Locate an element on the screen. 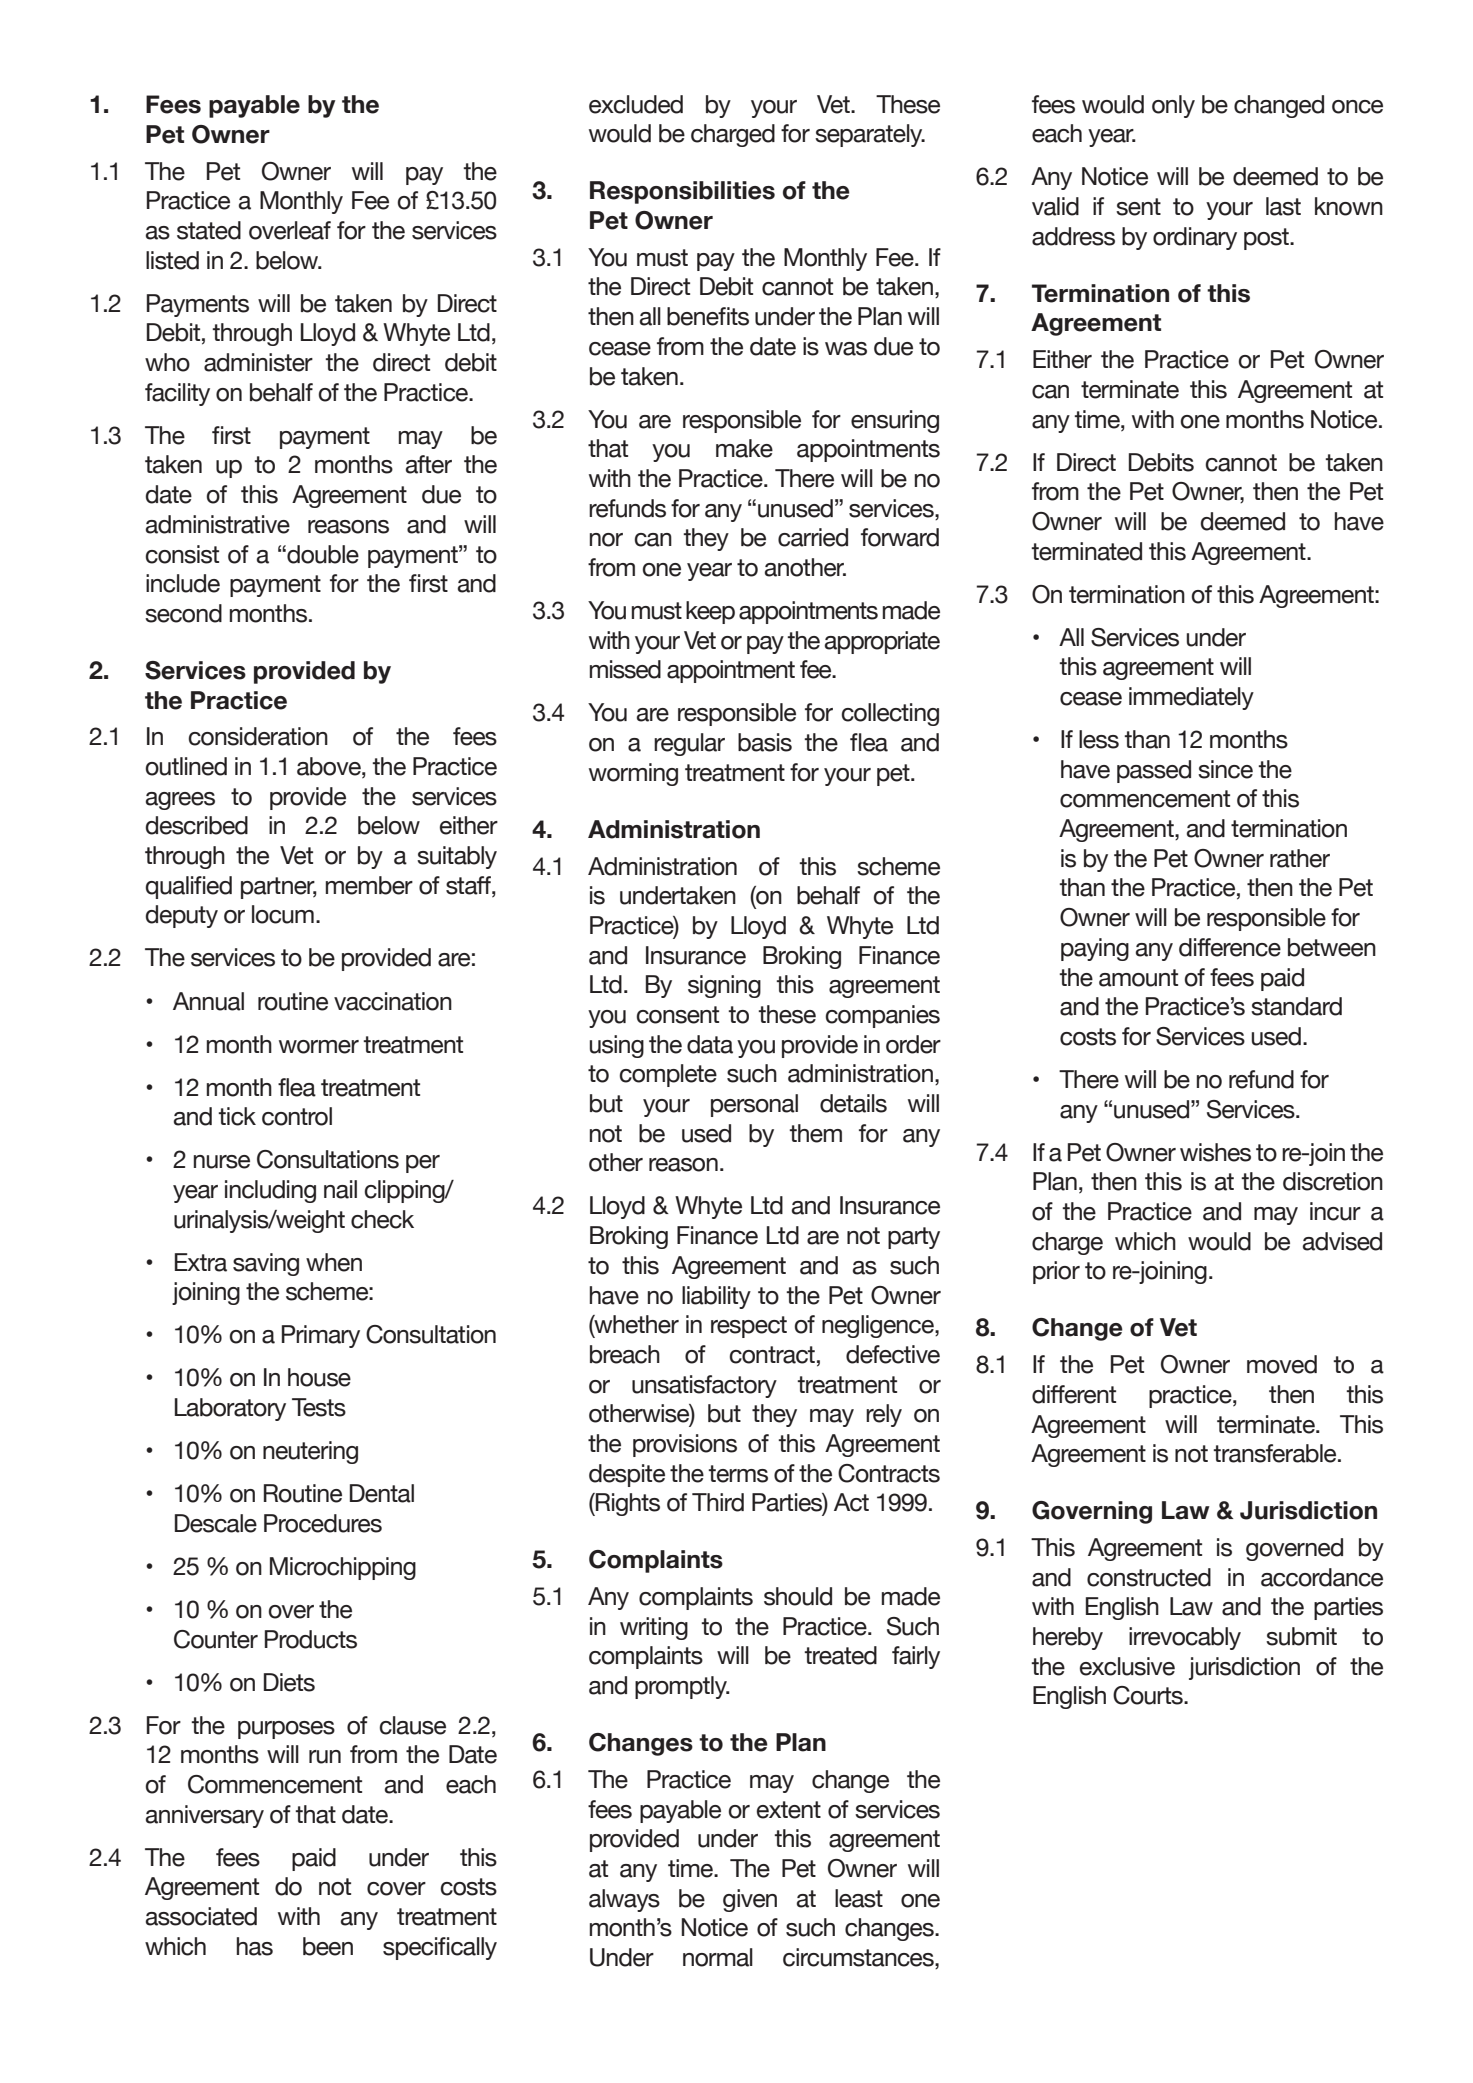 This screenshot has height=2083, width=1473. Responsibilities is located at coordinates (682, 192).
